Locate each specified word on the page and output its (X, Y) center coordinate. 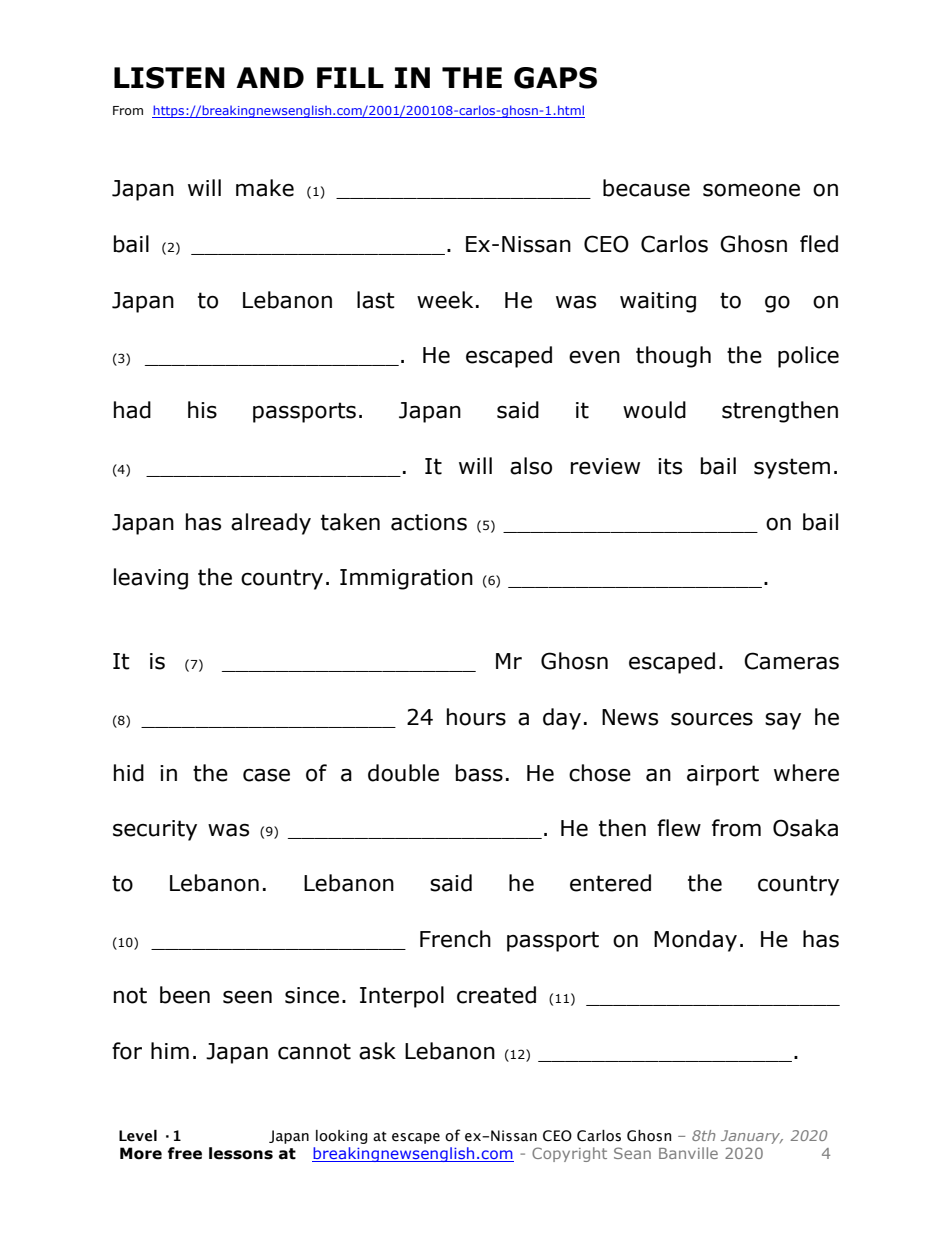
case (266, 775)
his (202, 410)
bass (479, 773)
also (531, 466)
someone (751, 190)
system (792, 468)
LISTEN (169, 78)
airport (723, 775)
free (185, 1153)
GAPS (555, 78)
